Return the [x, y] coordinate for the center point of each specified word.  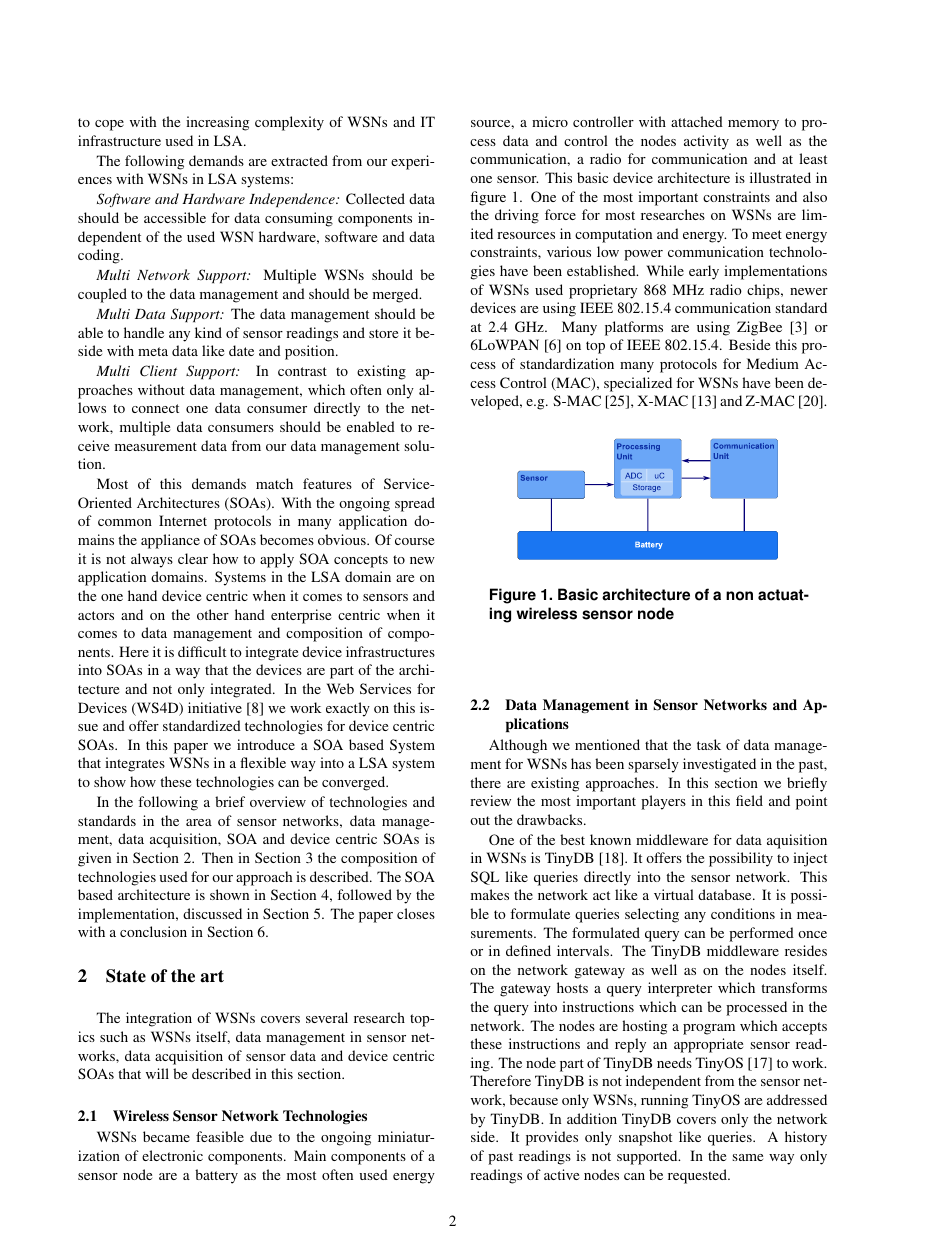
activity [706, 142]
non [739, 596]
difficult [202, 651]
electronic [172, 1155]
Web [340, 688]
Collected [375, 198]
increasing [217, 123]
